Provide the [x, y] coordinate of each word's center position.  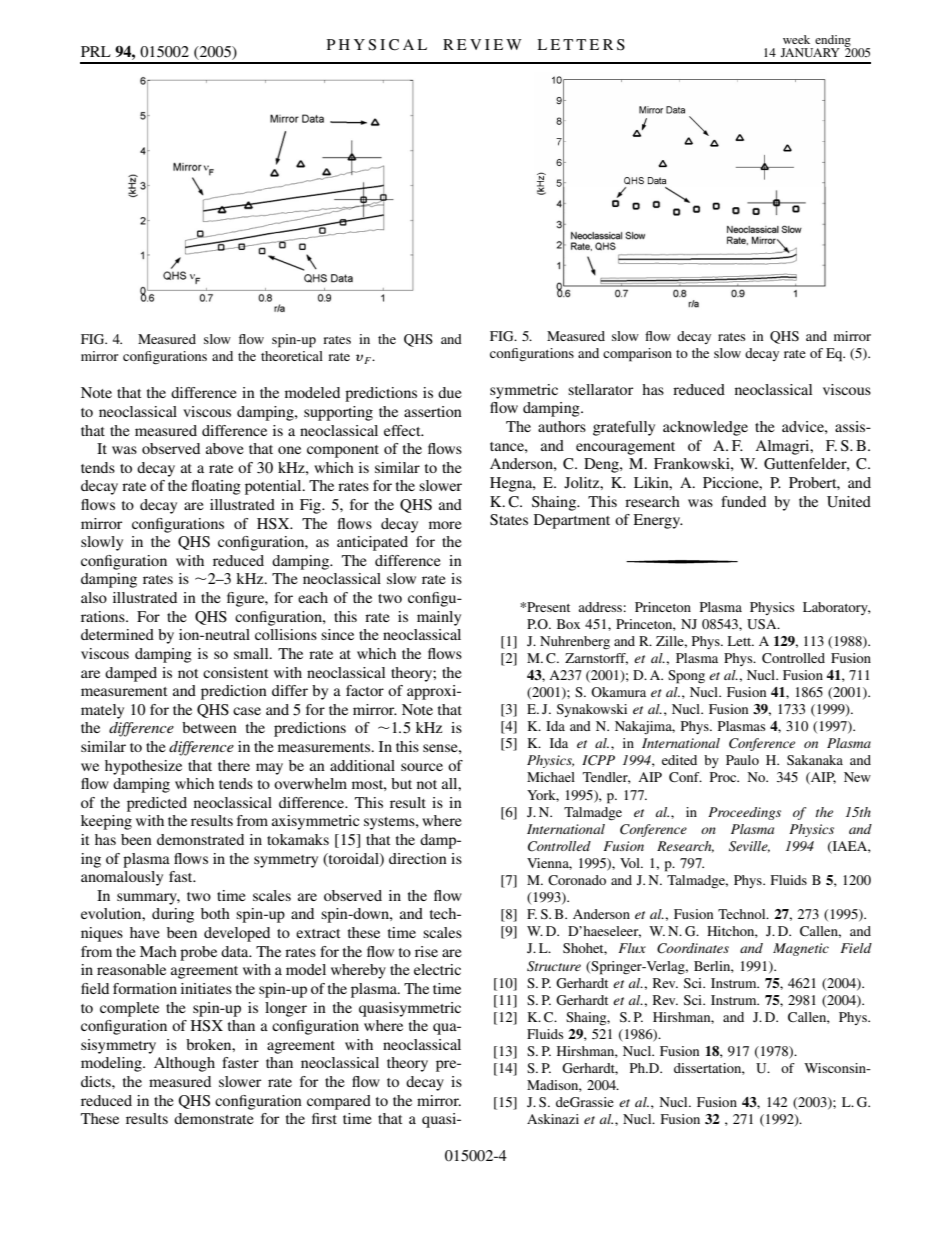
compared [339, 1102]
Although [184, 1064]
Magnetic [801, 949]
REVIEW [482, 44]
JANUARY [810, 52]
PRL [96, 51]
